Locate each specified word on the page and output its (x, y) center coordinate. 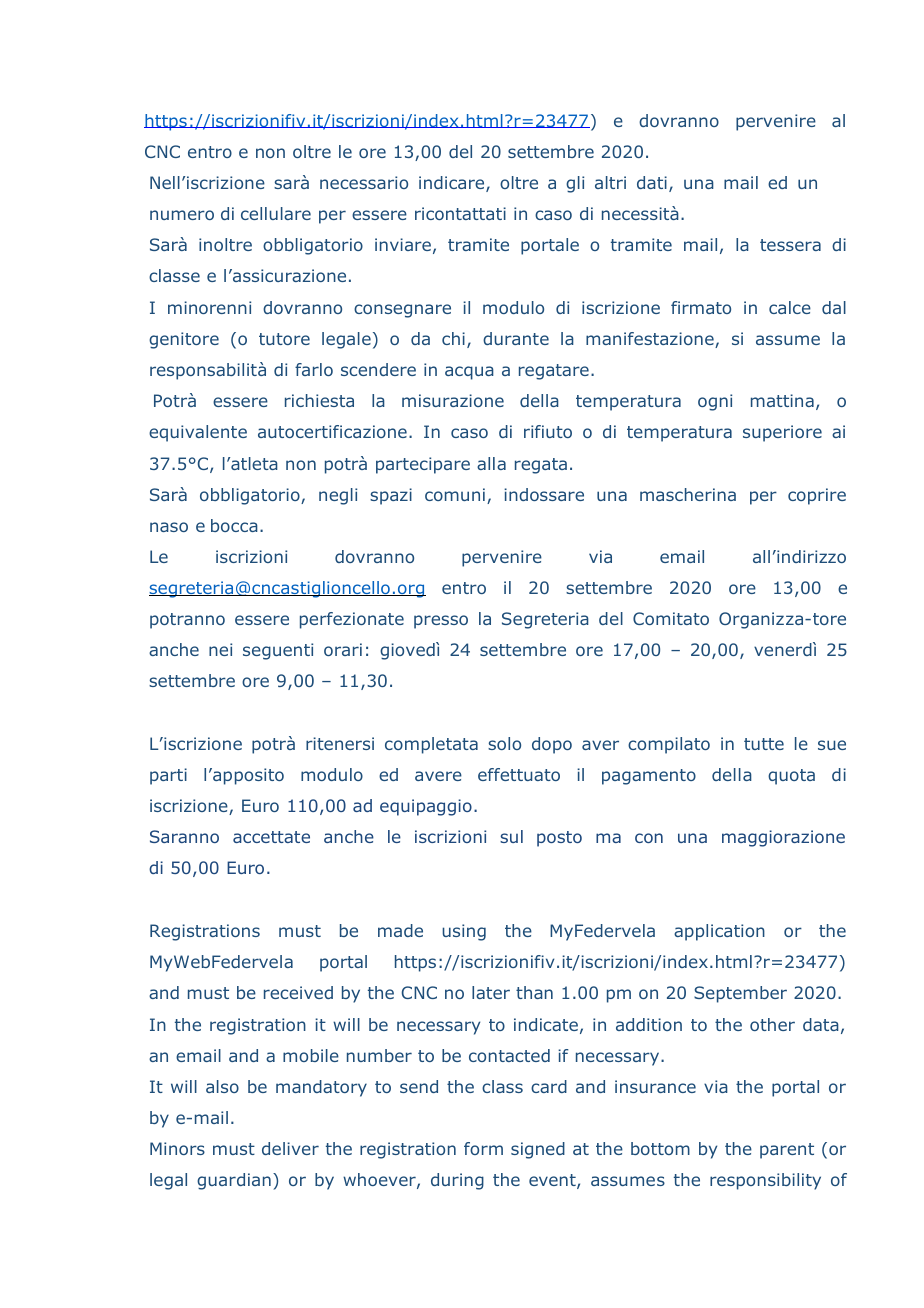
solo (504, 743)
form (483, 1148)
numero (182, 215)
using (464, 932)
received (298, 992)
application (719, 932)
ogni (715, 402)
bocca (234, 525)
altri (610, 182)
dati (652, 182)
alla (491, 463)
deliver (290, 1148)
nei (220, 649)
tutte (764, 744)
